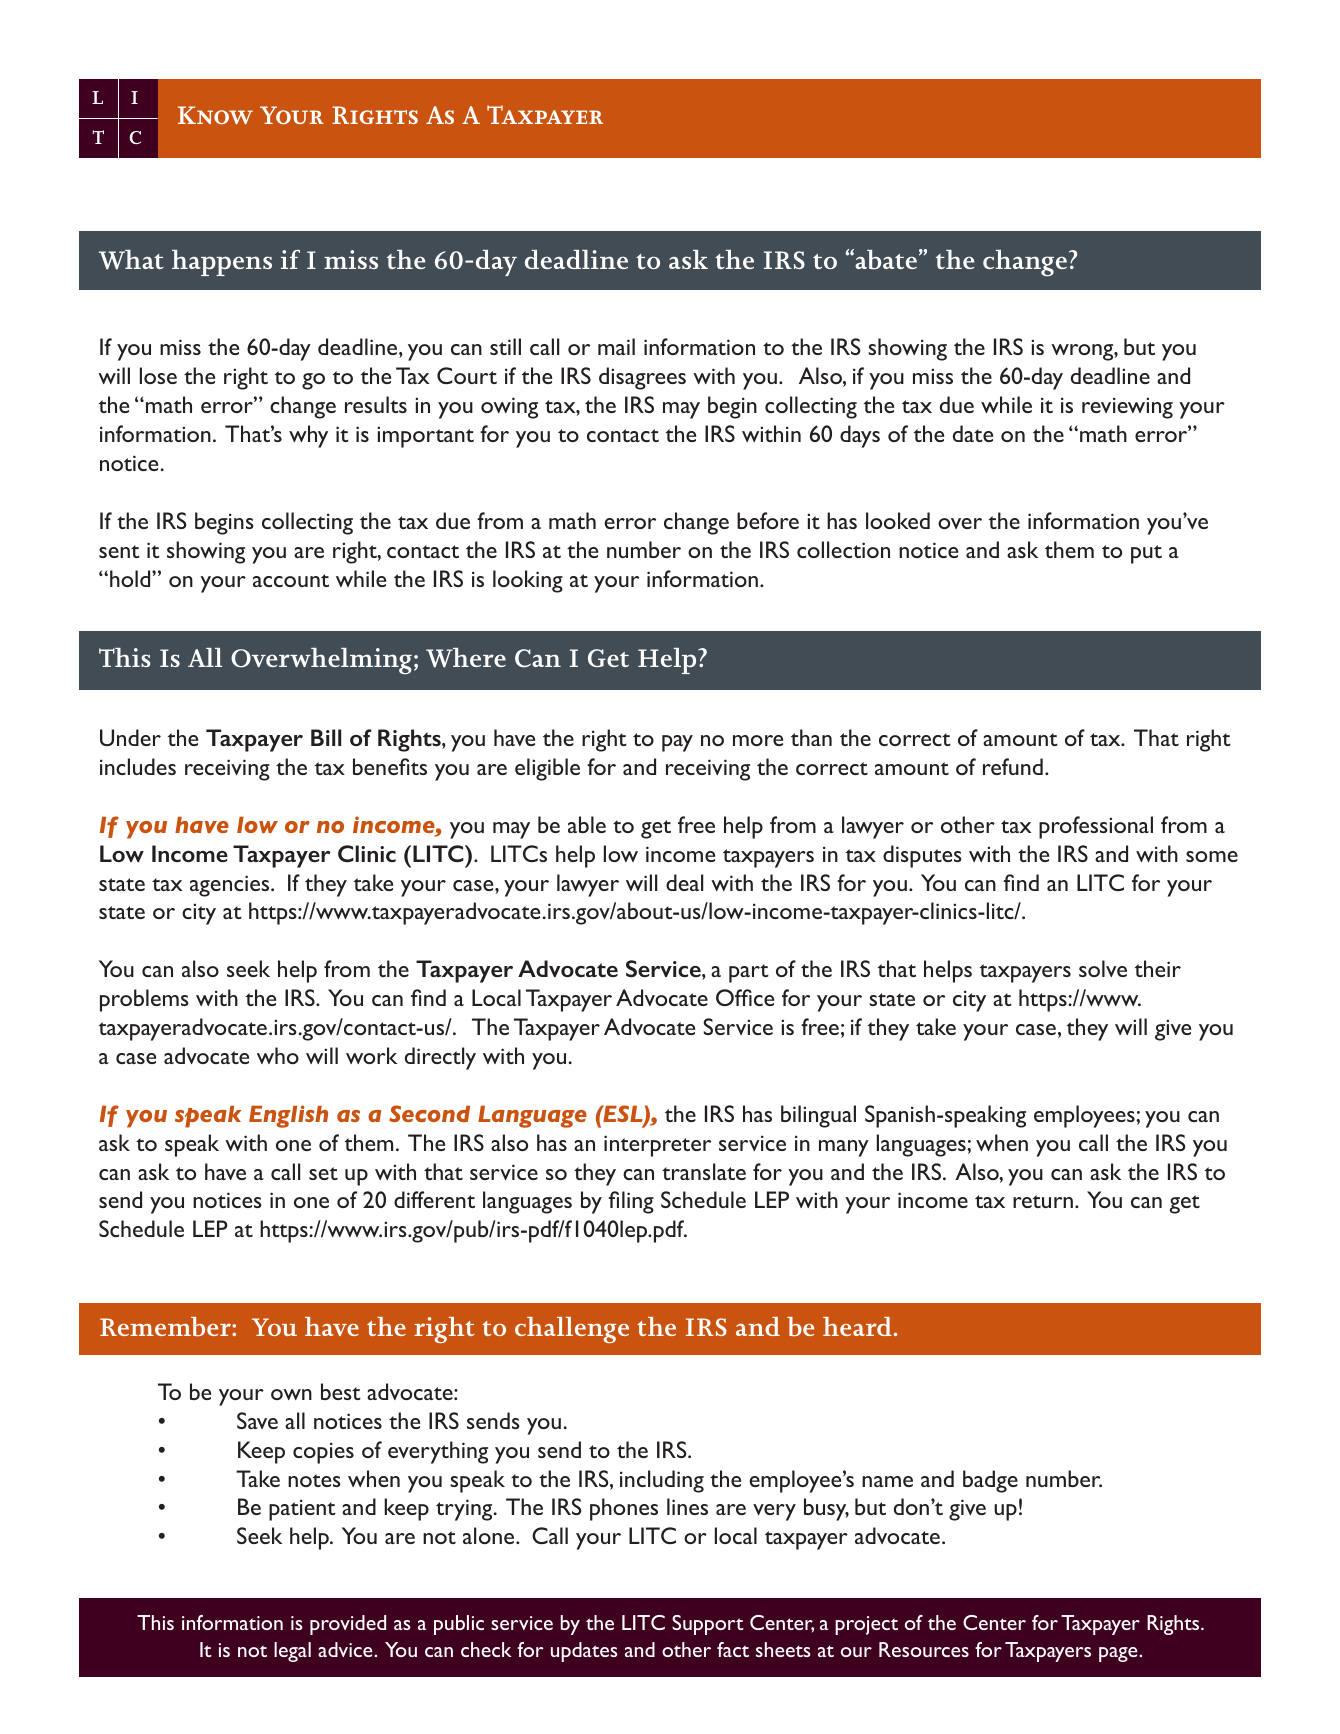 The image size is (1340, 1734). What do you see at coordinates (528, 581) in the document?
I see `looking` at bounding box center [528, 581].
